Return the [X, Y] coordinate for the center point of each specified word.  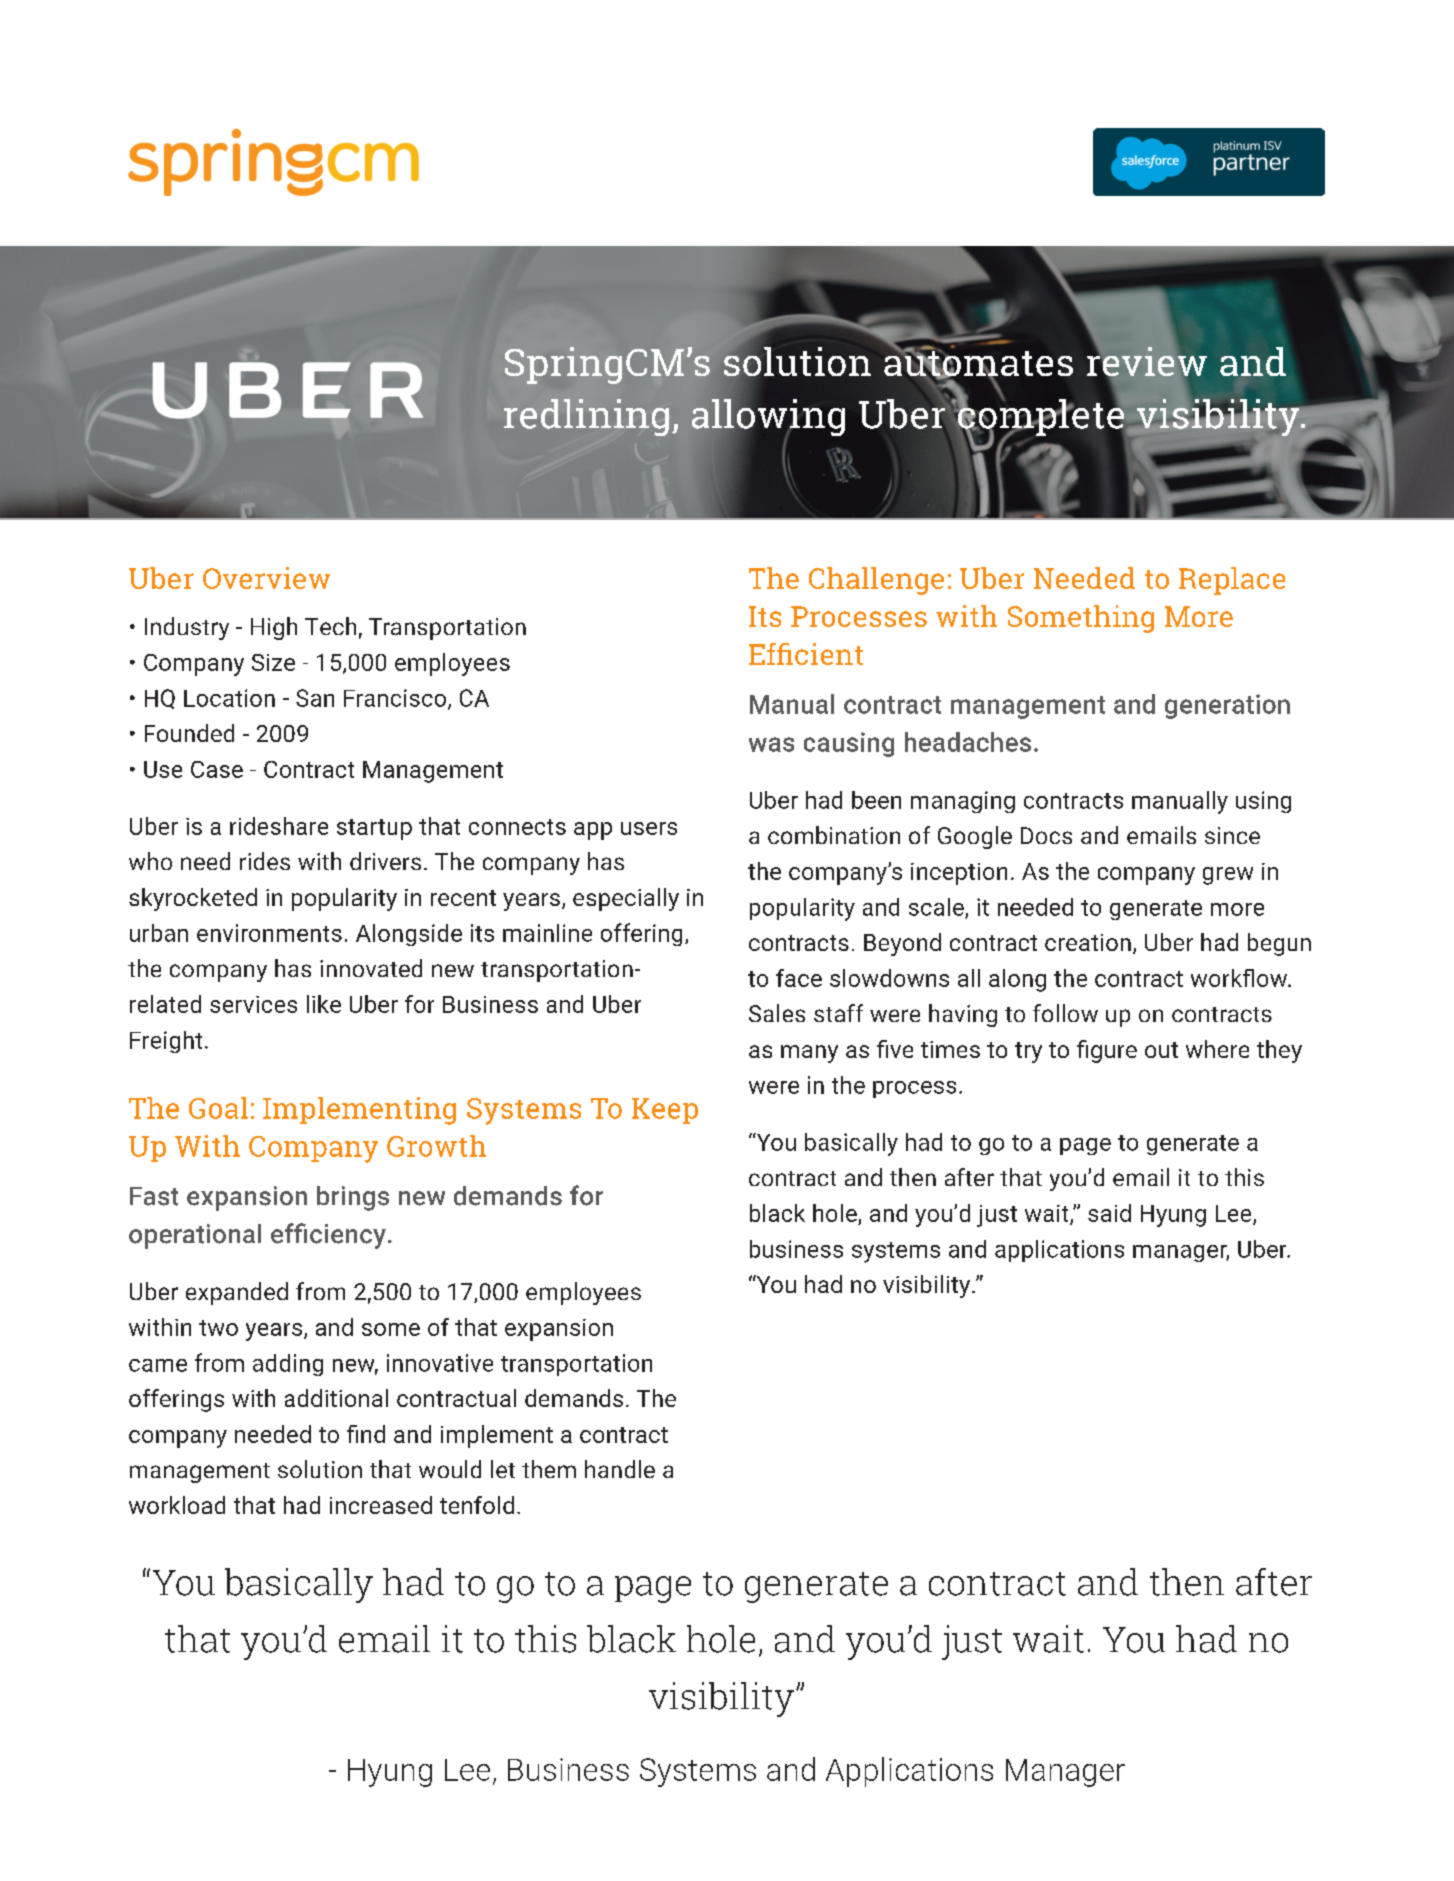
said [1109, 1213]
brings [353, 1198]
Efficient [806, 654]
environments [269, 933]
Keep [665, 1111]
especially [626, 899]
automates [978, 364]
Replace [1232, 581]
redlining [586, 417]
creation [1088, 942]
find [366, 1434]
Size [273, 662]
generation [1227, 706]
